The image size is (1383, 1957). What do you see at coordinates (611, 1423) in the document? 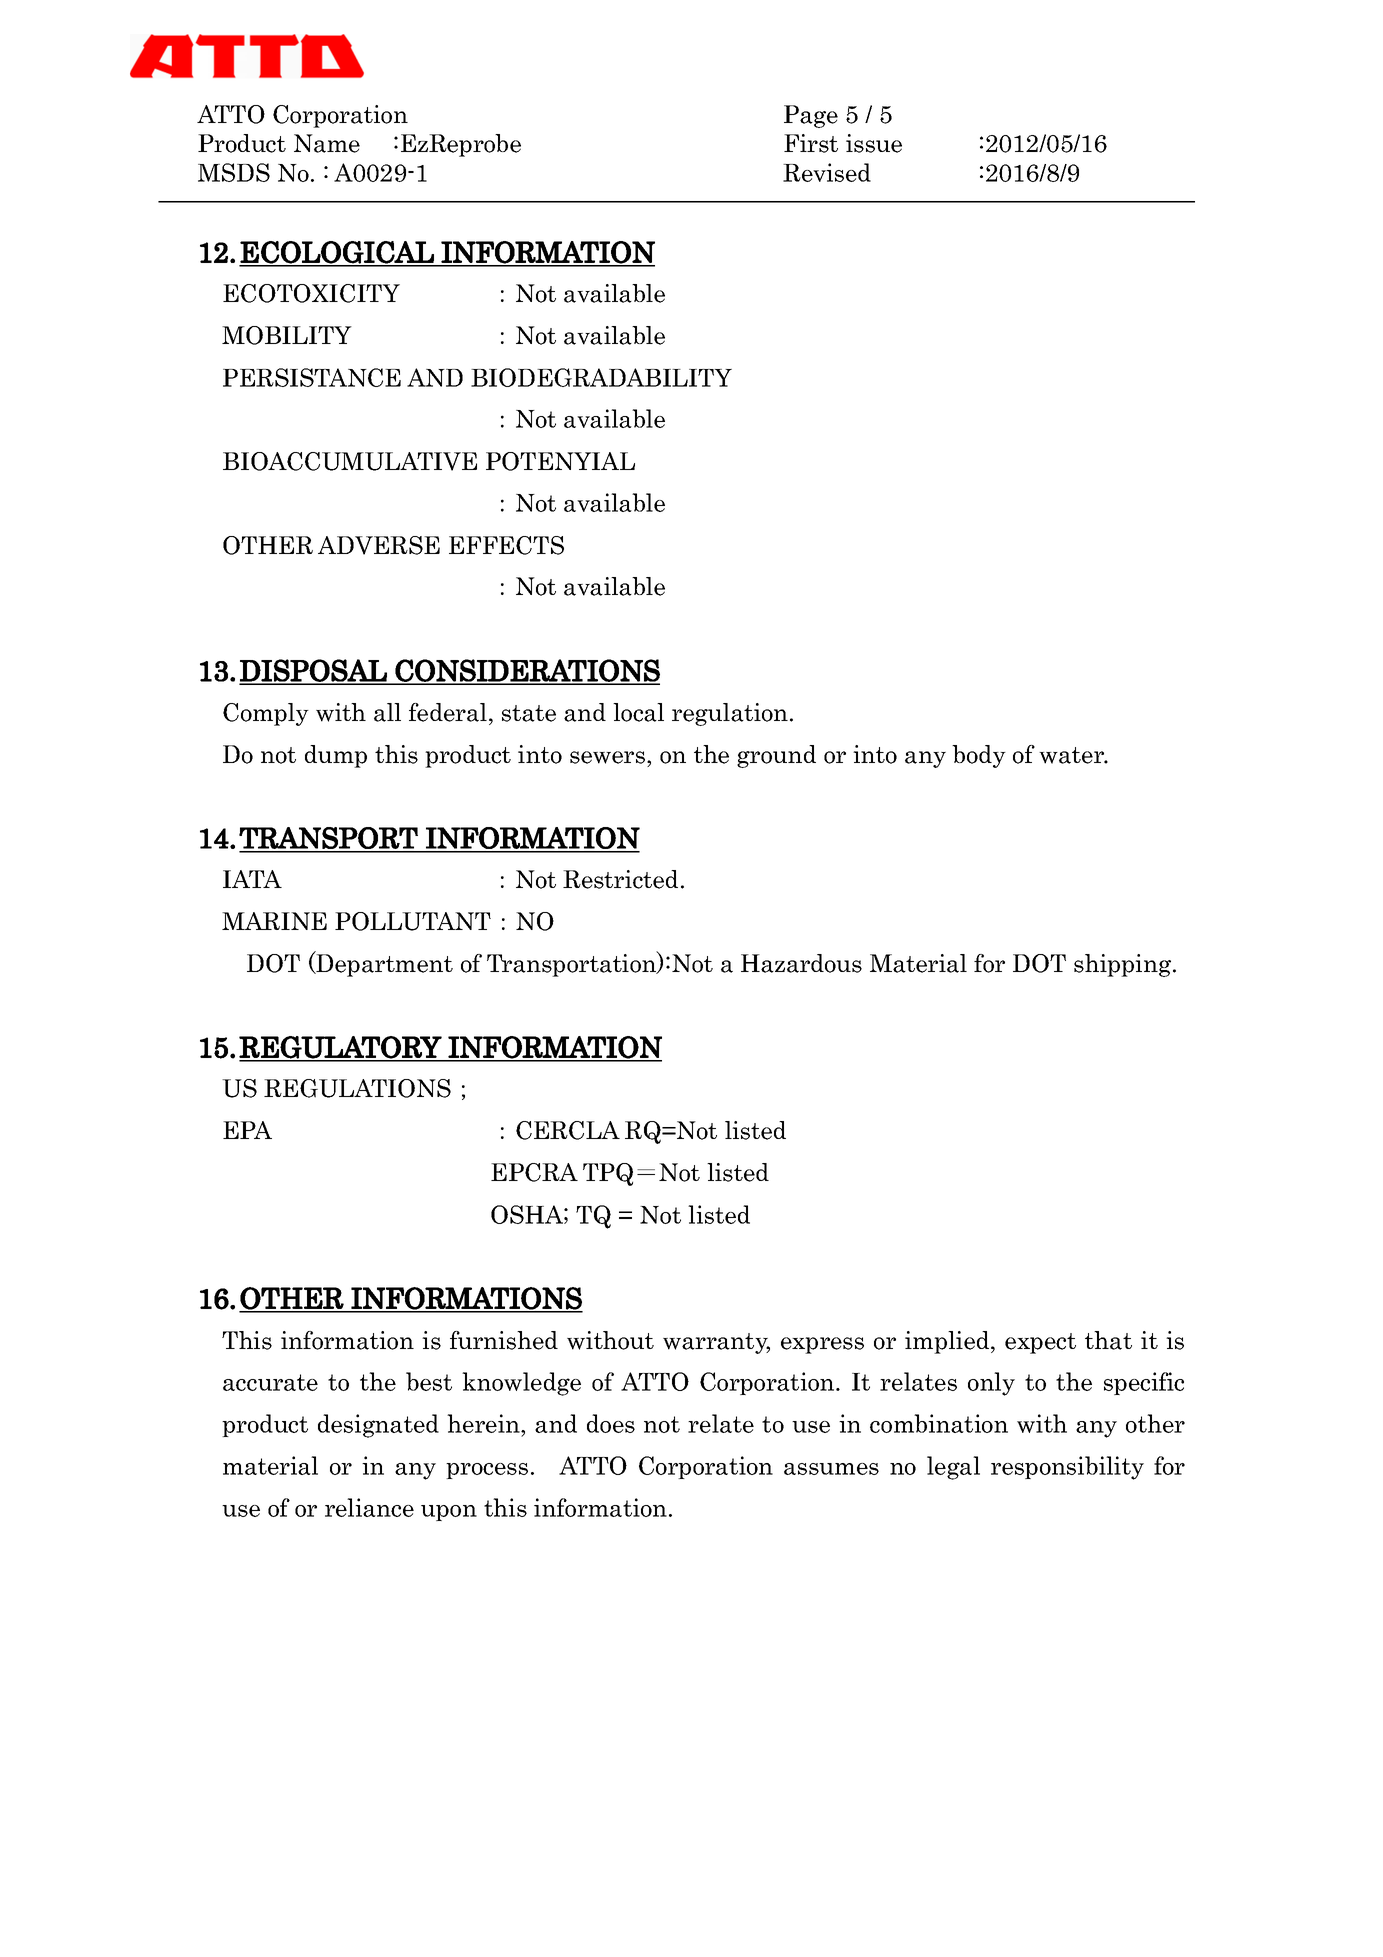
I see `does` at bounding box center [611, 1423].
